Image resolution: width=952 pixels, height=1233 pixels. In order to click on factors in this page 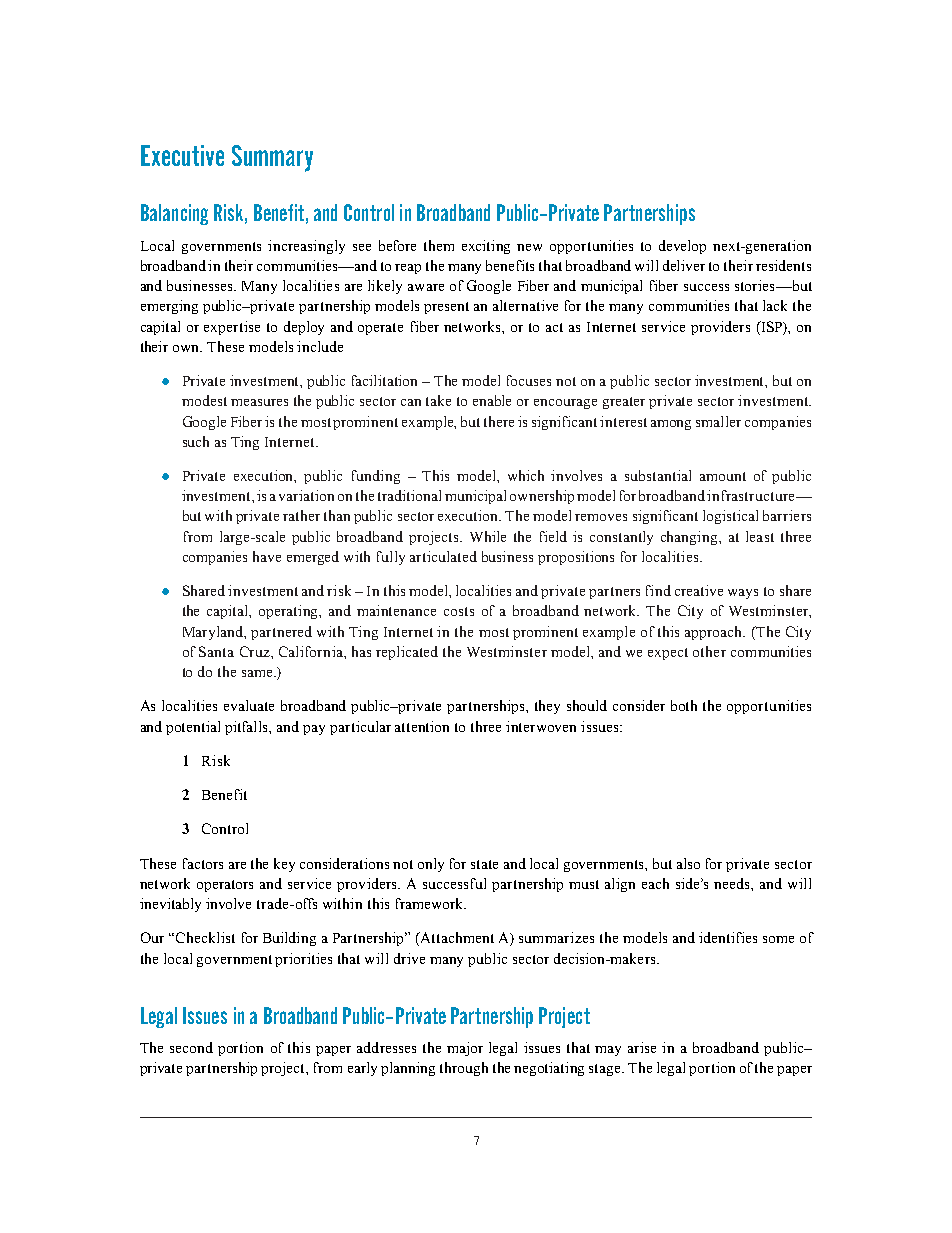, I will do `click(203, 863)`.
